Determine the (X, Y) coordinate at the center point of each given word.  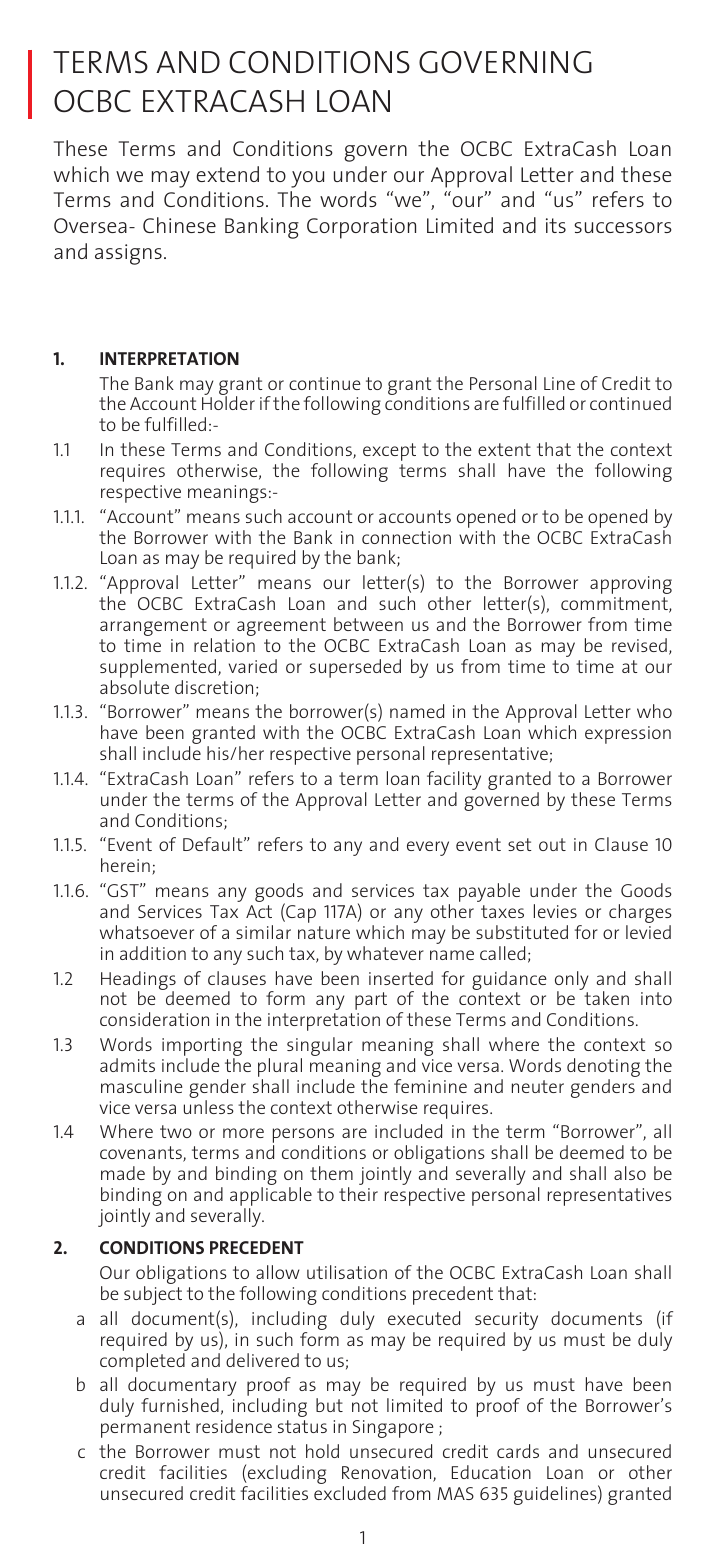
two (176, 1131)
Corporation (361, 228)
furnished (180, 1405)
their (358, 1194)
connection (406, 537)
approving (631, 585)
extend (227, 174)
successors (623, 227)
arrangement (153, 627)
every (428, 848)
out (552, 844)
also (630, 1173)
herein (125, 865)
